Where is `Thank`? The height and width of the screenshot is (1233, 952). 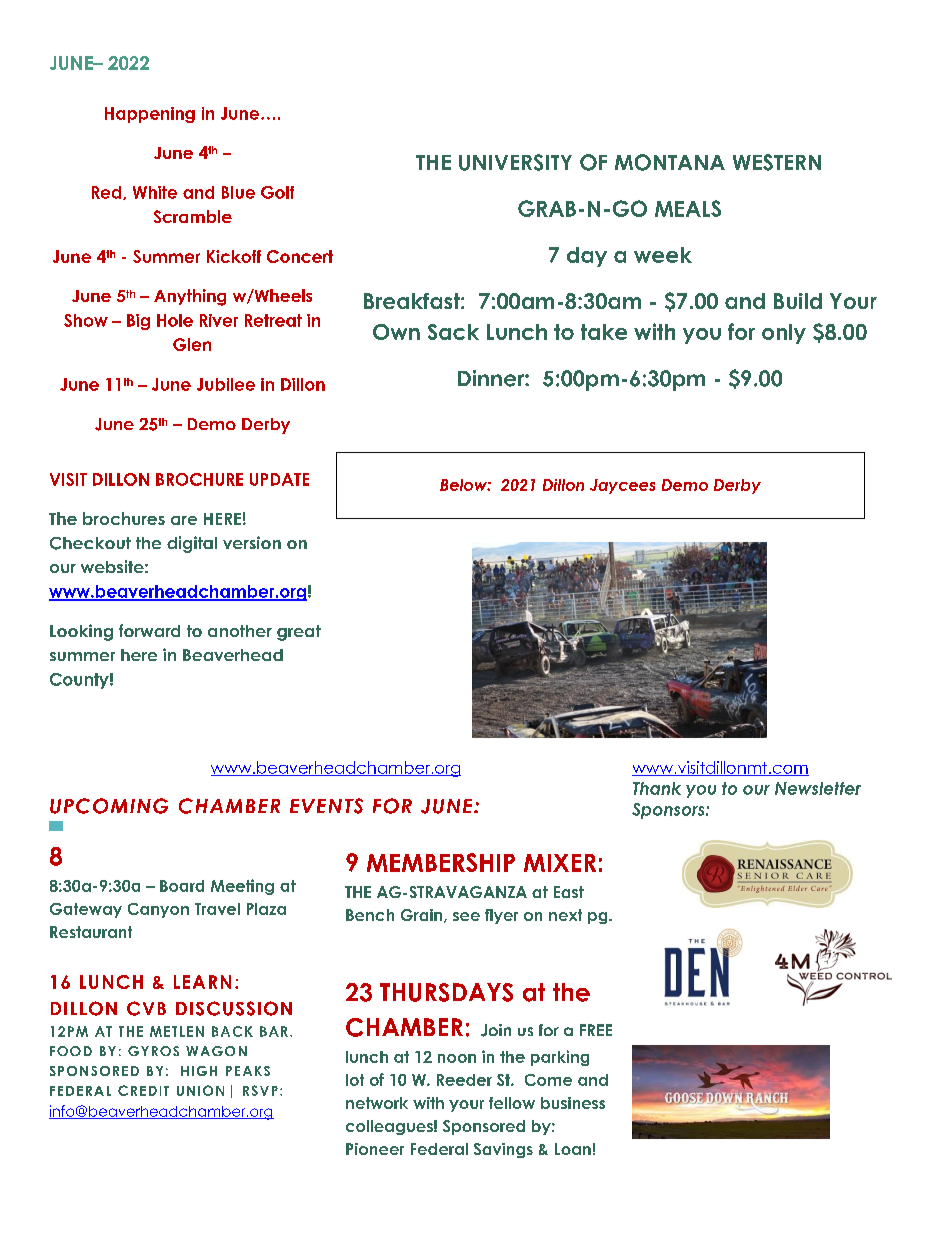 Thank is located at coordinates (657, 788).
